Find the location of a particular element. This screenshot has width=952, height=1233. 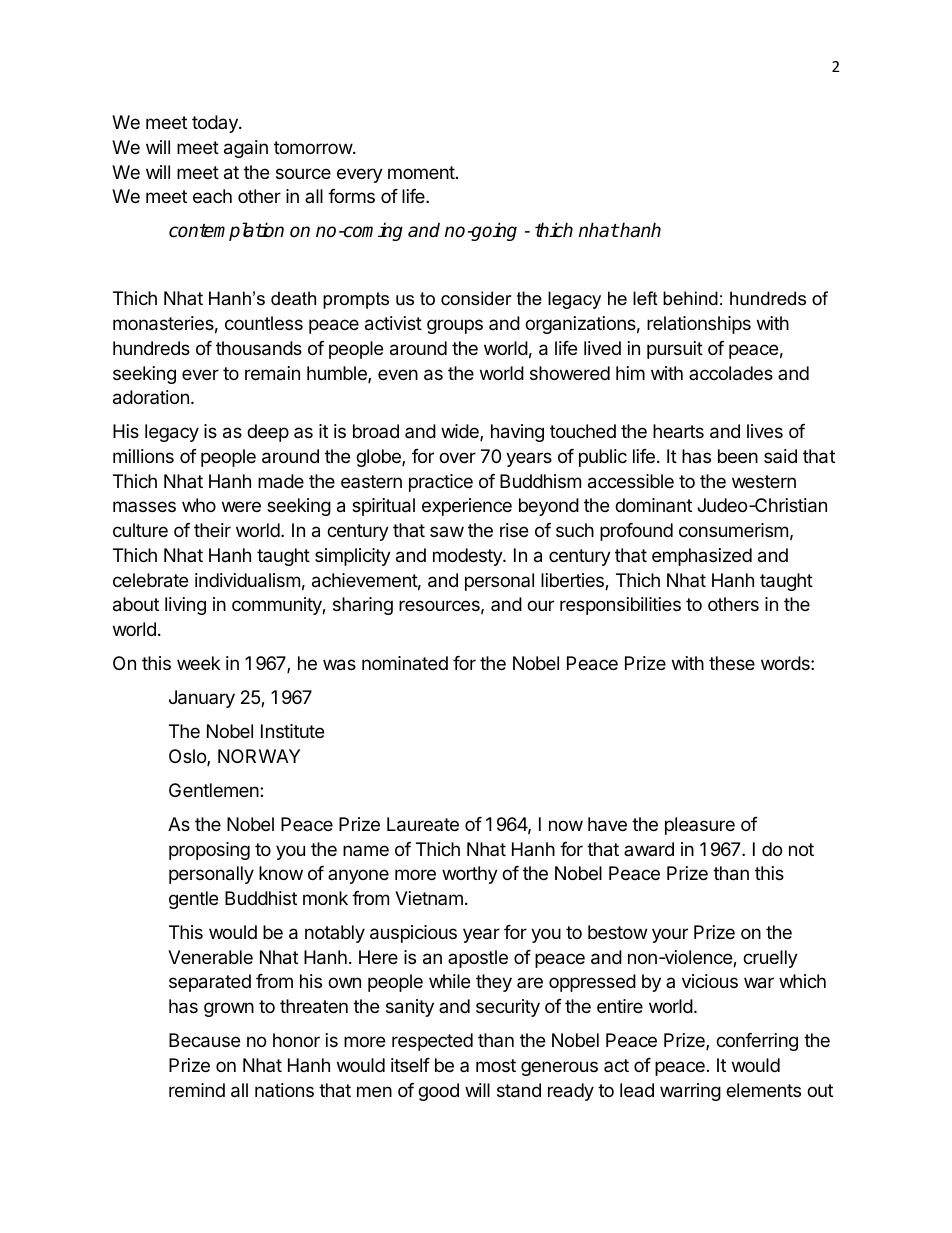

Because is located at coordinates (204, 1040).
